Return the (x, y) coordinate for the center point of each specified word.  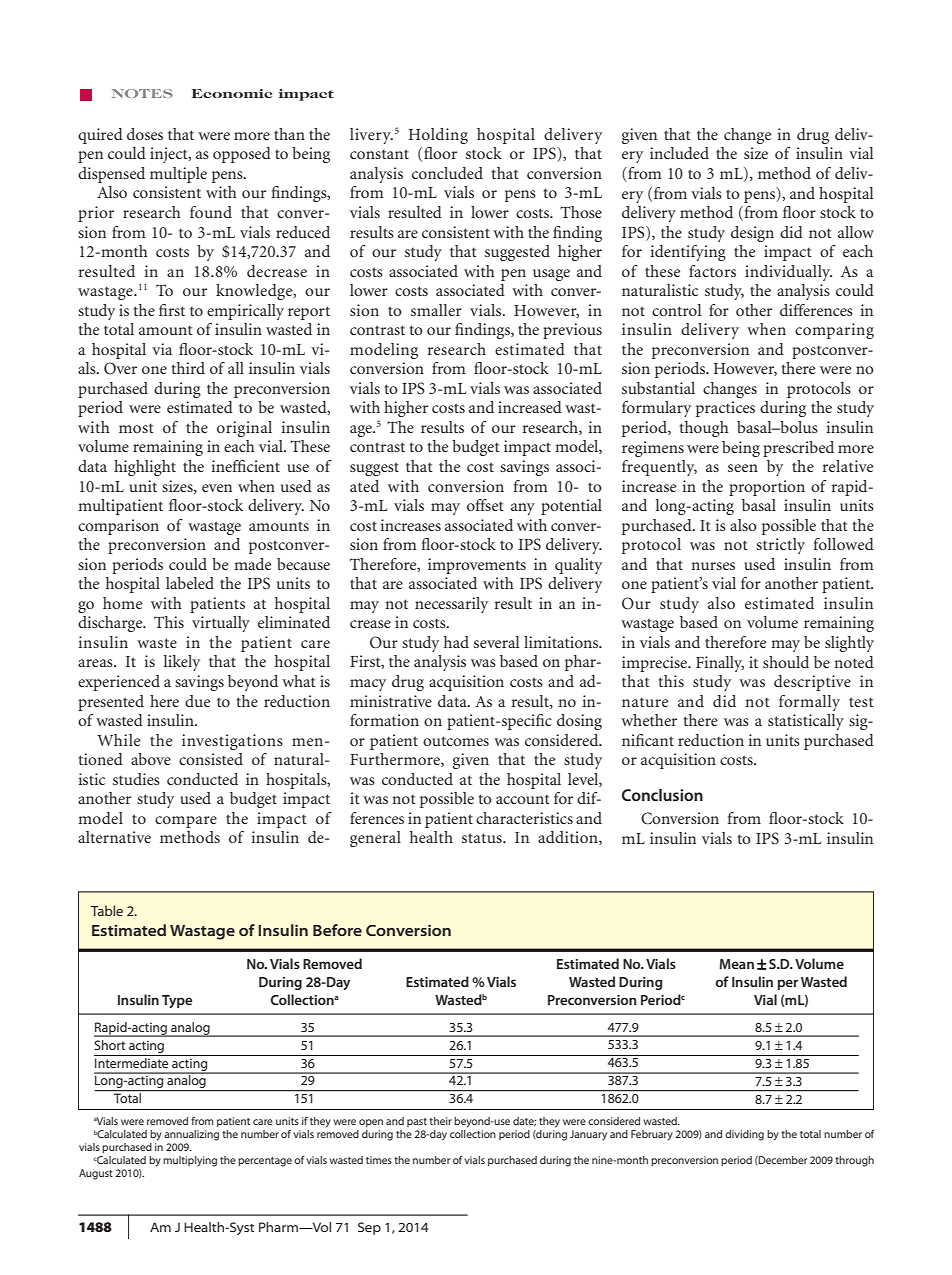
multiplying (190, 1161)
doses (145, 134)
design (752, 234)
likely (182, 663)
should (786, 662)
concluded (447, 173)
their (440, 1121)
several (496, 642)
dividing (744, 1135)
